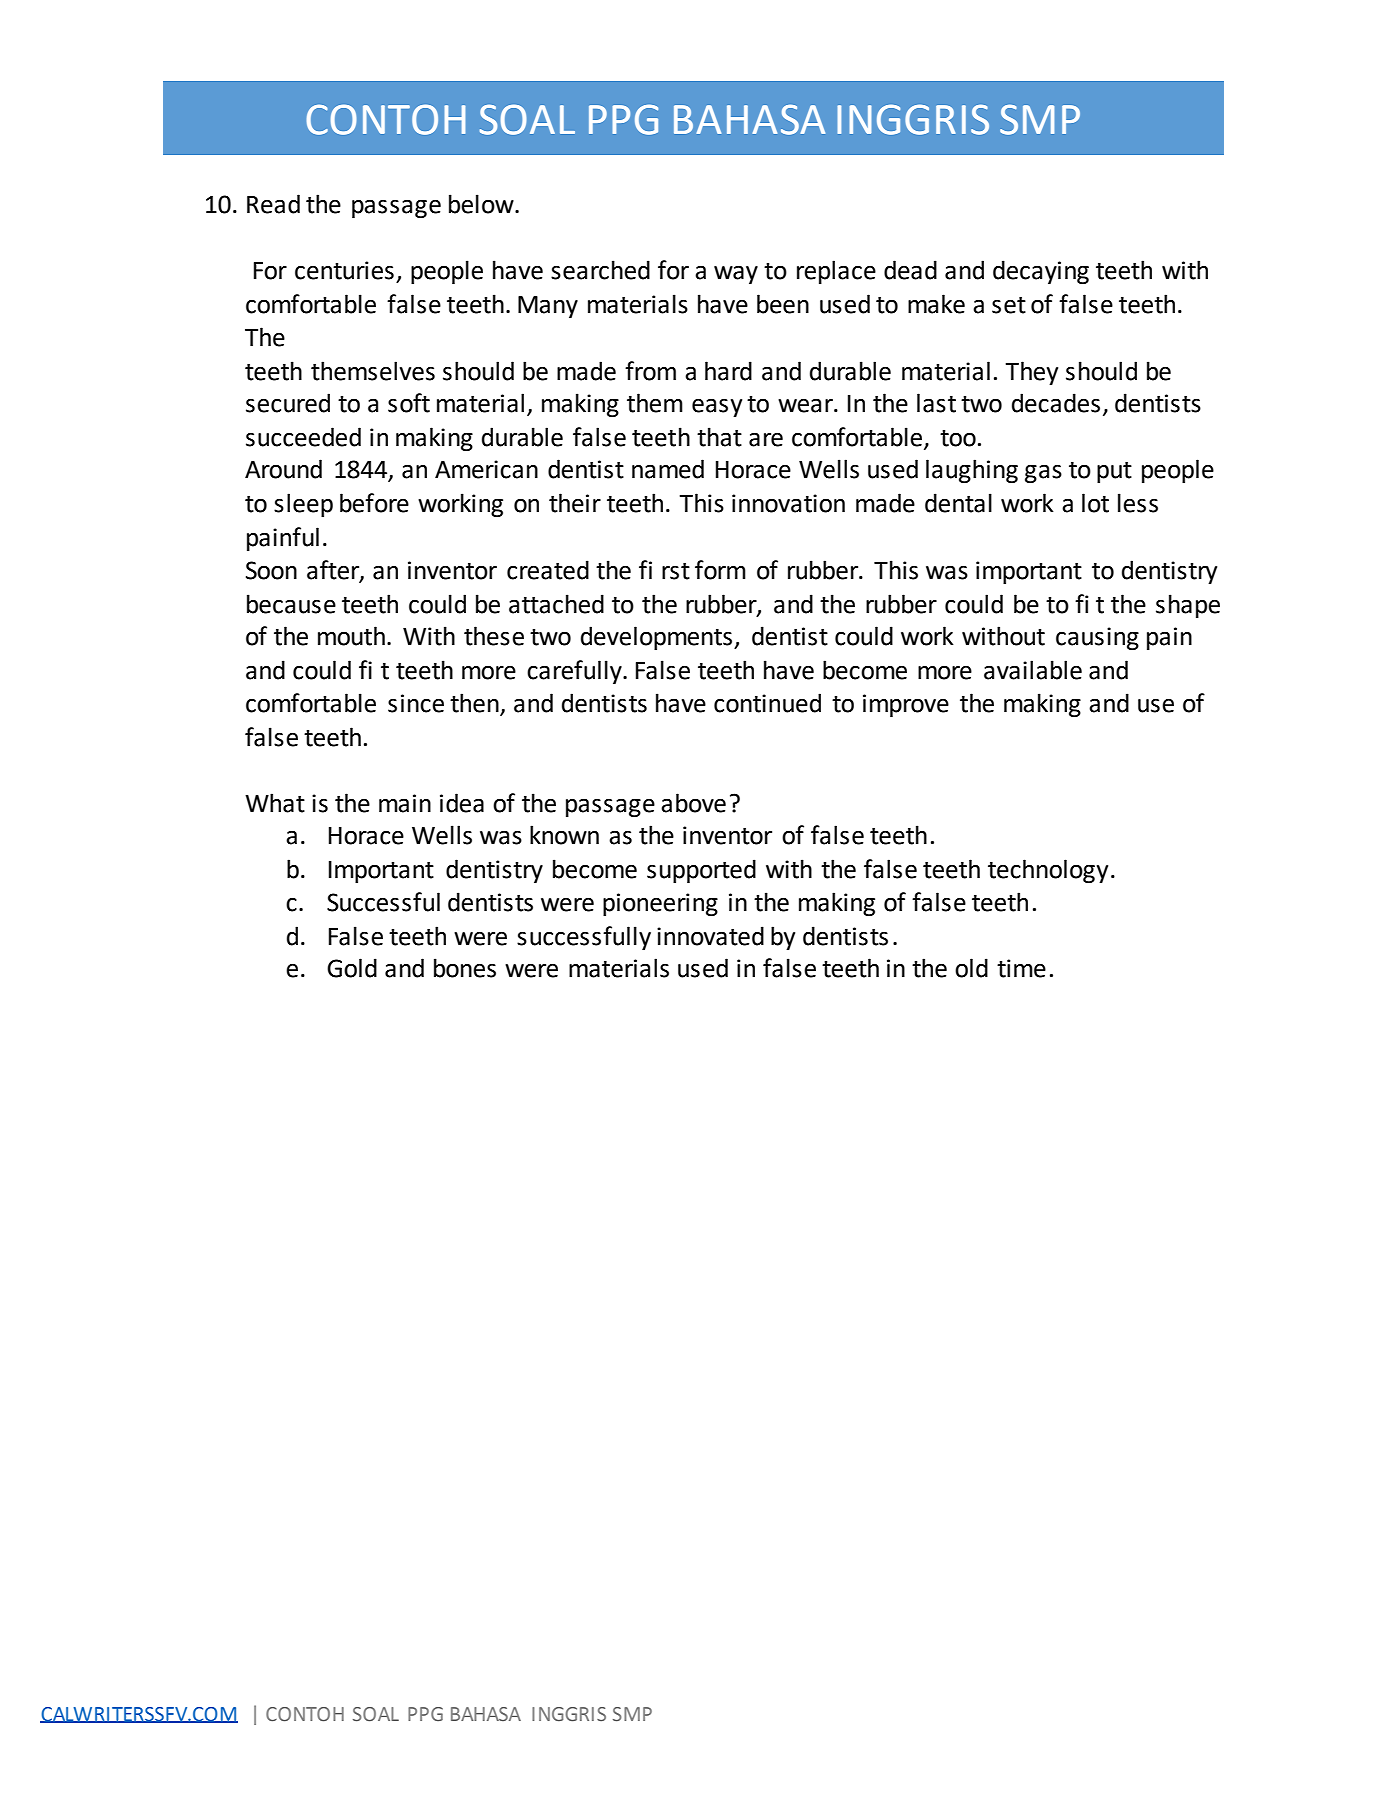 Image resolution: width=1387 pixels, height=1796 pixels. What do you see at coordinates (720, 570) in the screenshot?
I see `form` at bounding box center [720, 570].
